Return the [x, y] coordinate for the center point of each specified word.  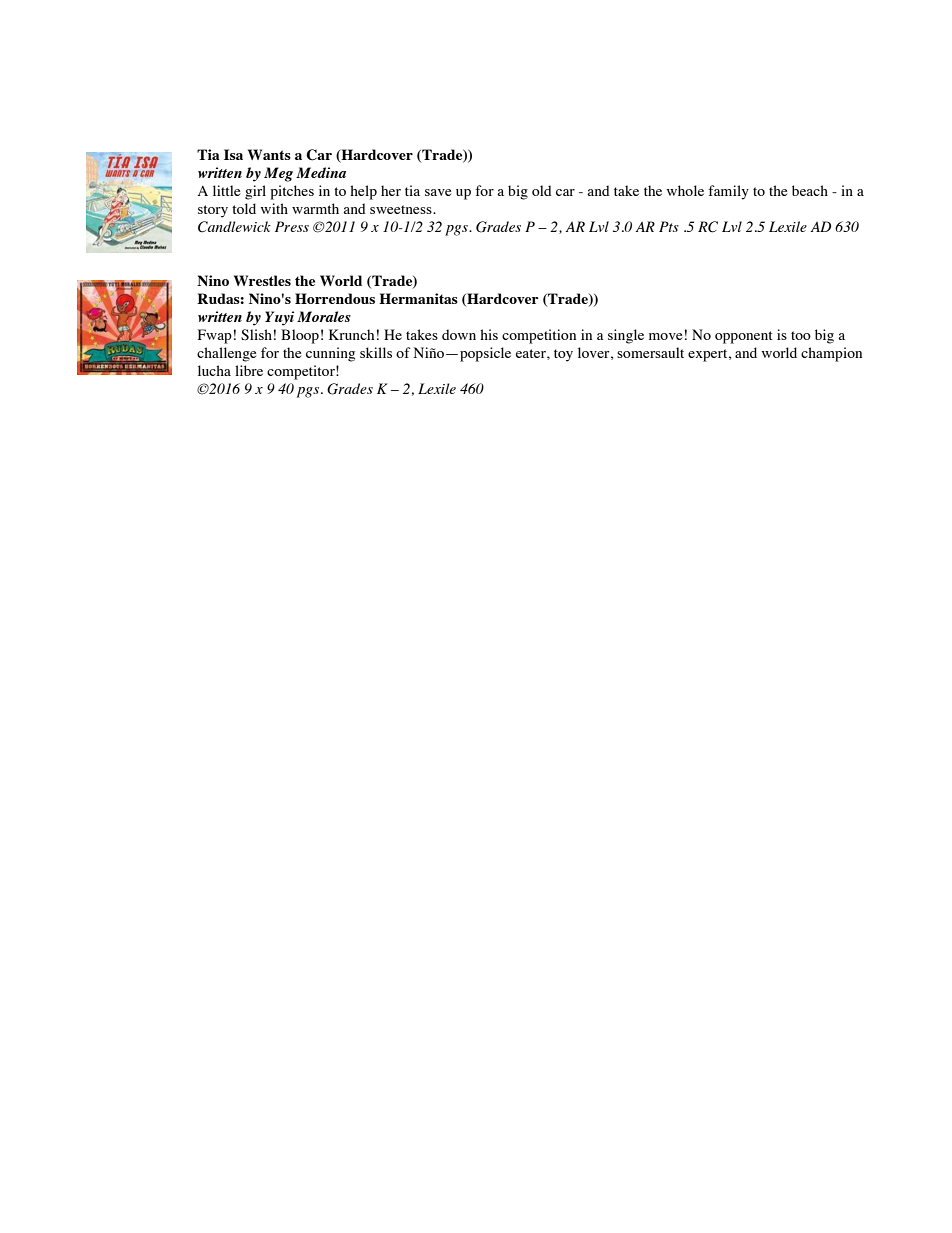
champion [831, 354]
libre [249, 370]
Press [292, 226]
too [801, 335]
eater [532, 353]
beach [810, 190]
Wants [269, 154]
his [489, 334]
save [438, 192]
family [728, 192]
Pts [669, 226]
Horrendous [335, 298]
